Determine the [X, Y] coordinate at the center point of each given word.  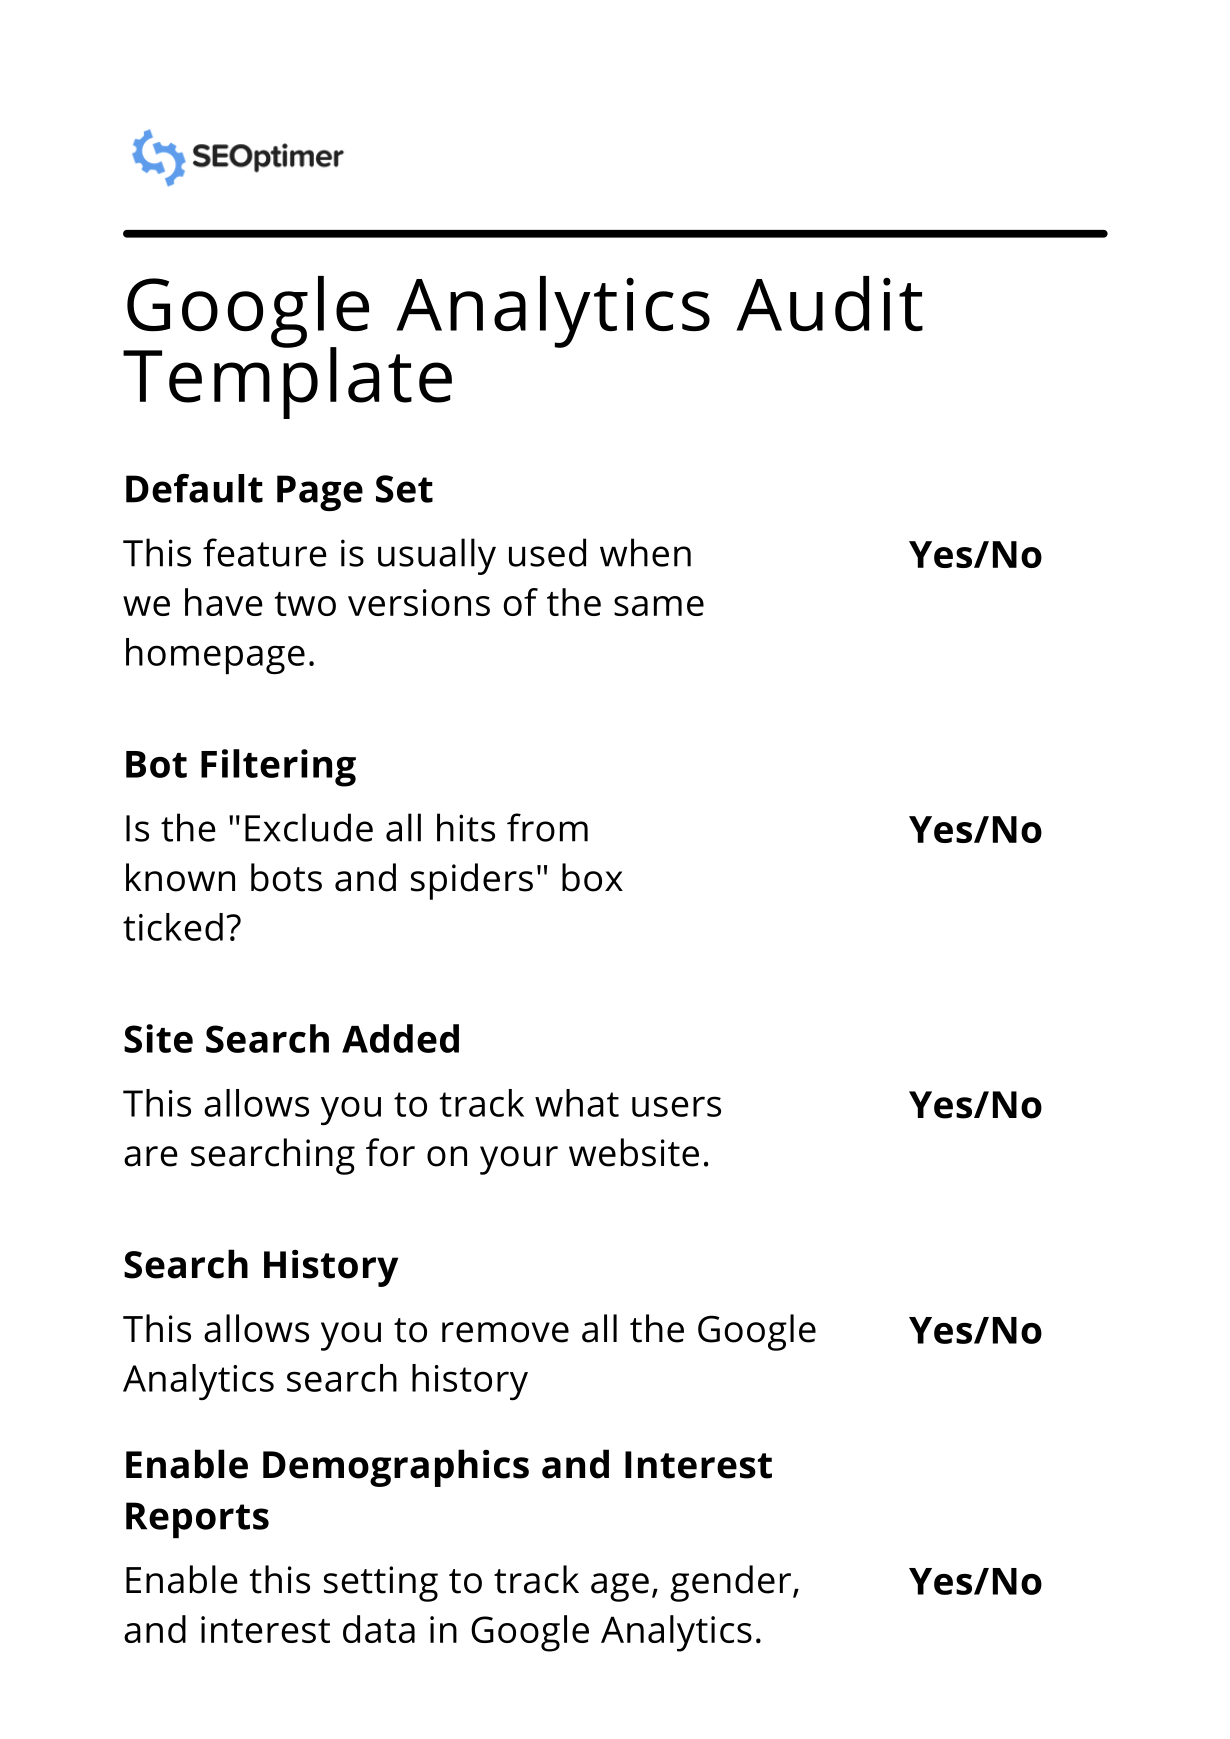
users [676, 1106]
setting [381, 1584]
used [547, 552]
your [519, 1160]
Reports [197, 1520]
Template [287, 381]
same [659, 606]
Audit [829, 303]
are [151, 1156]
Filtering [278, 768]
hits [466, 827]
